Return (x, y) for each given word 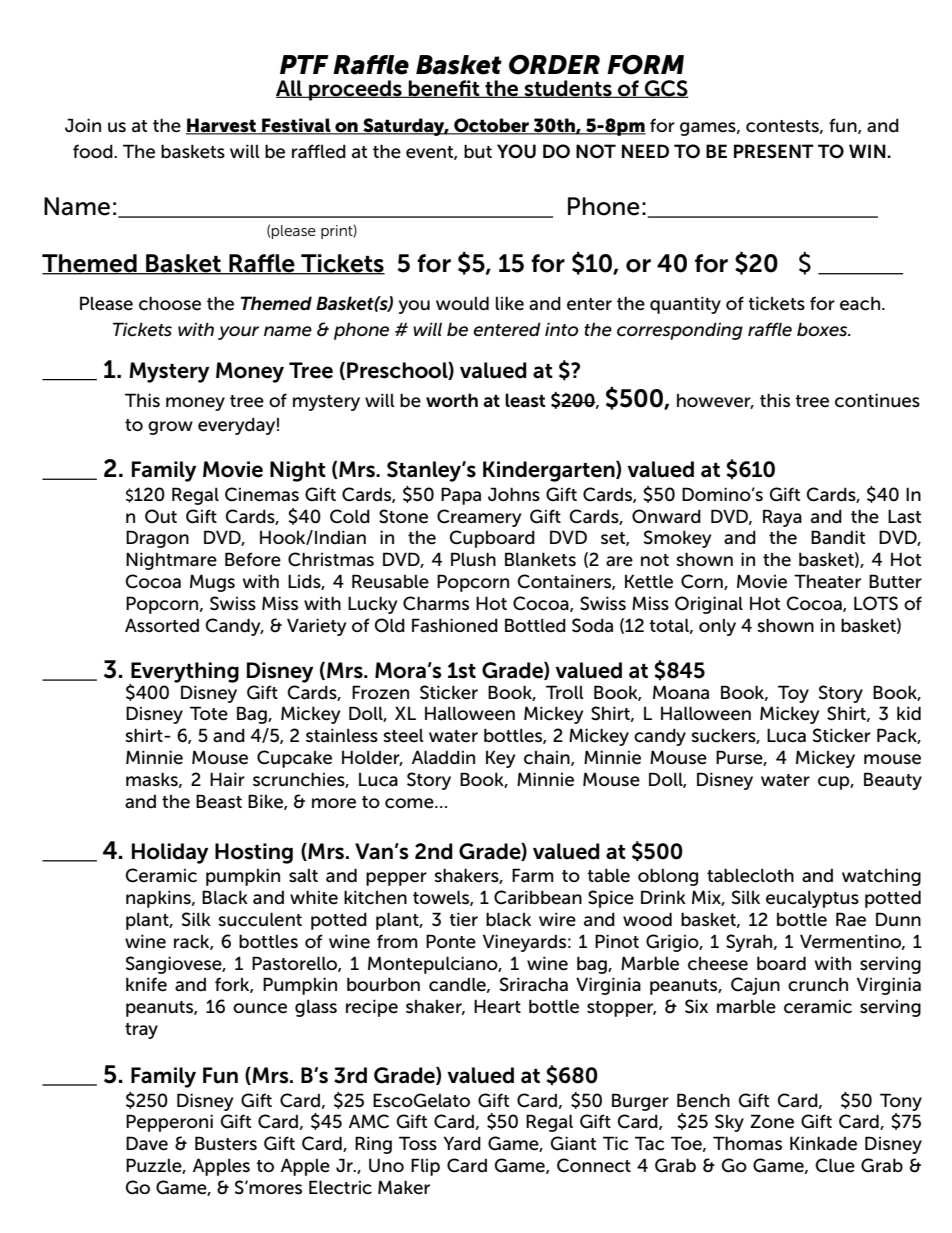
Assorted (162, 625)
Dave (147, 1143)
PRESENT (774, 151)
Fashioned (455, 625)
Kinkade (823, 1143)
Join (83, 125)
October (491, 126)
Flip (425, 1167)
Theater (827, 581)
